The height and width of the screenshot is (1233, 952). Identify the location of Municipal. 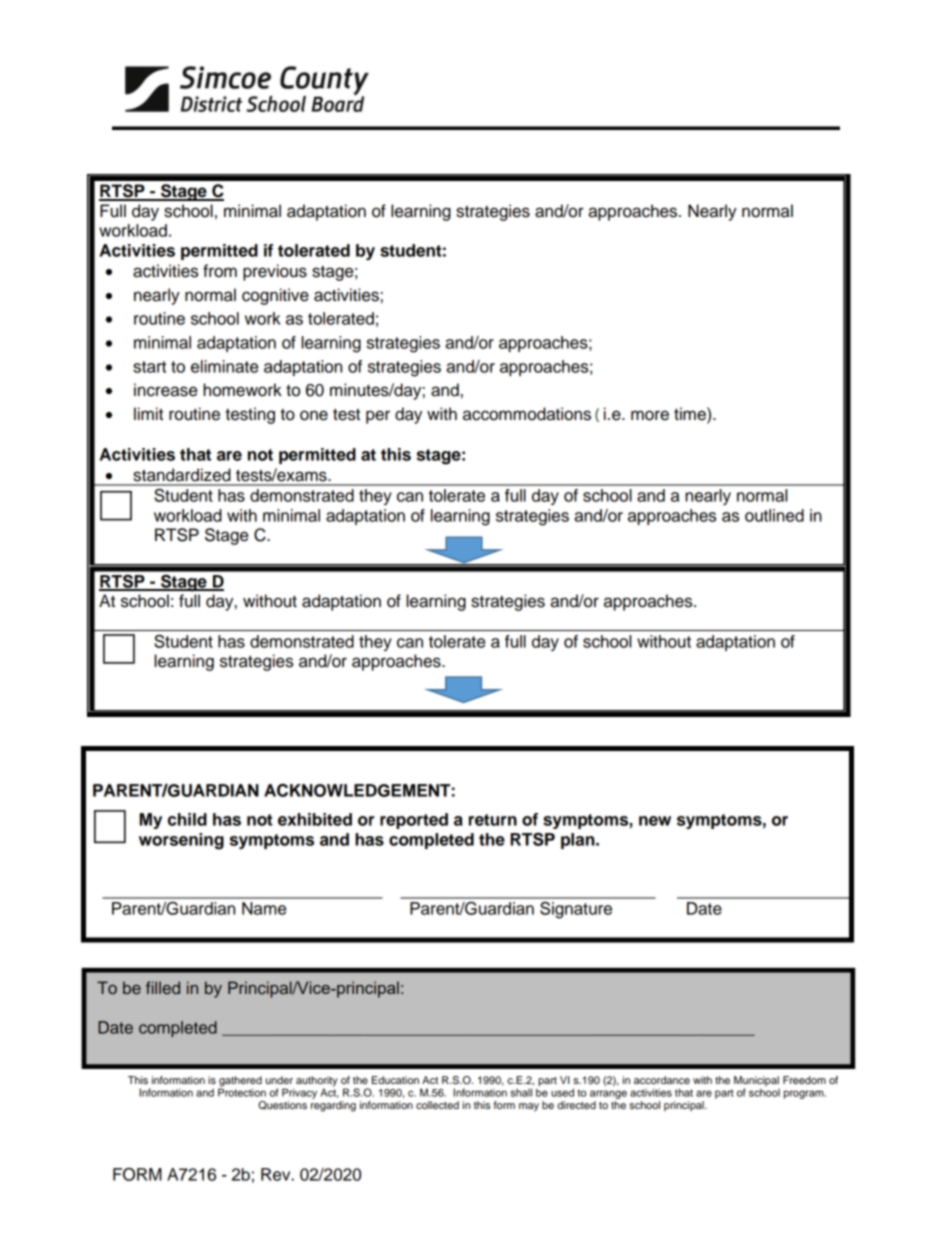
(756, 1082).
